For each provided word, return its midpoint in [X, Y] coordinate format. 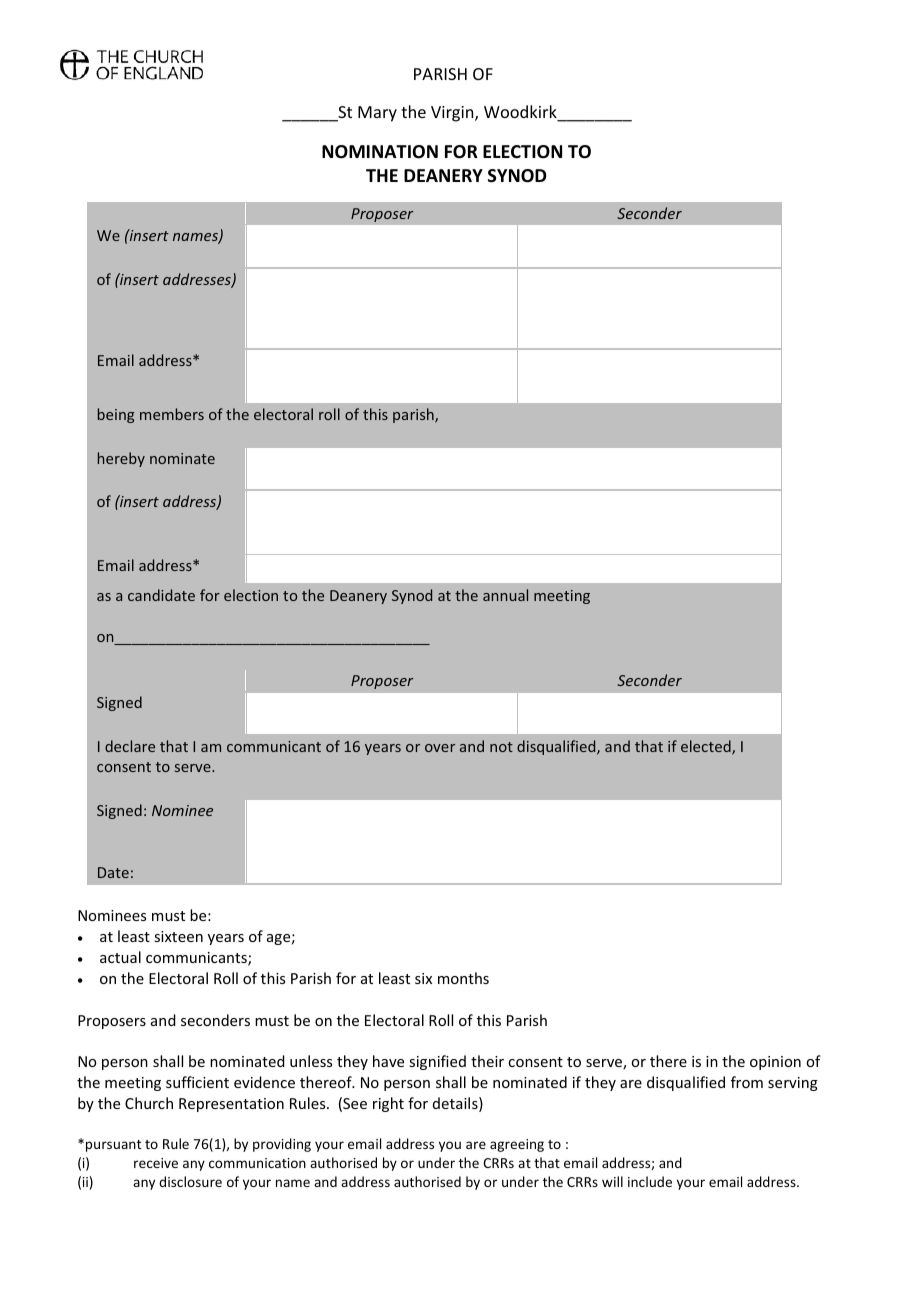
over [440, 748]
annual [505, 595]
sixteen [178, 936]
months [463, 978]
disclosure [190, 1181]
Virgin [453, 114]
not [501, 747]
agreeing [517, 1145]
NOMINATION [380, 152]
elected [707, 747]
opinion [775, 1063]
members [172, 414]
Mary [377, 114]
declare [130, 746]
